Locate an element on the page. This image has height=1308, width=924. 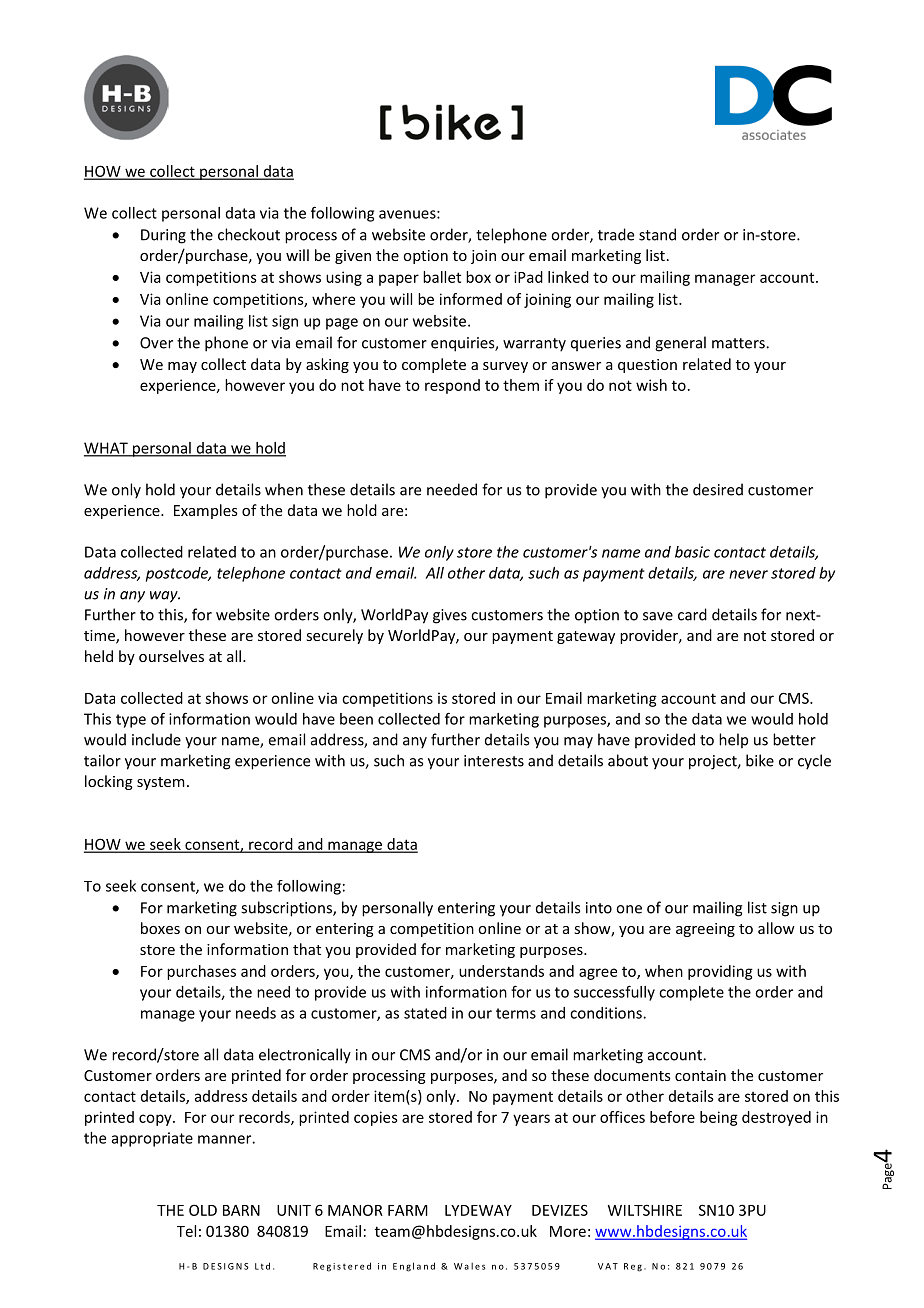
WILTSHIRE is located at coordinates (645, 1210).
